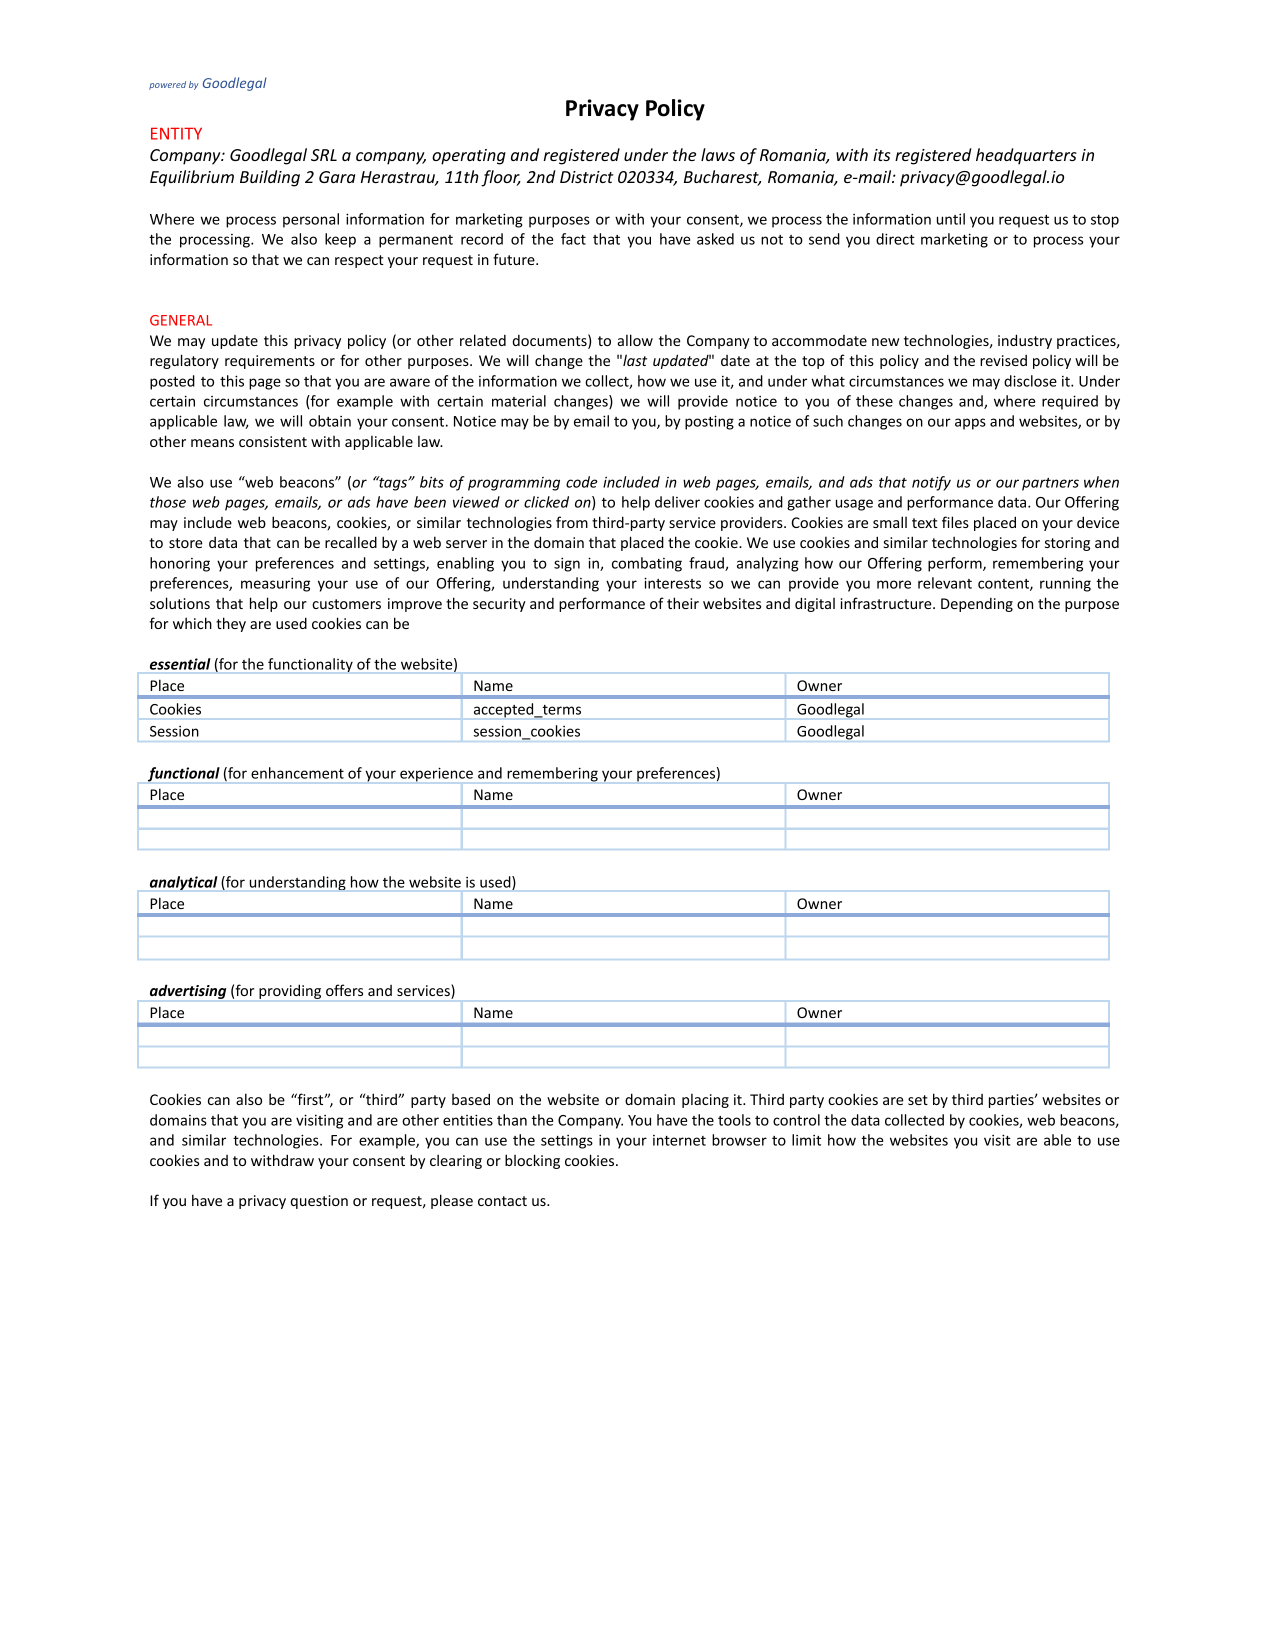 This document has height=1643, width=1270. I want to click on question, so click(319, 1202).
